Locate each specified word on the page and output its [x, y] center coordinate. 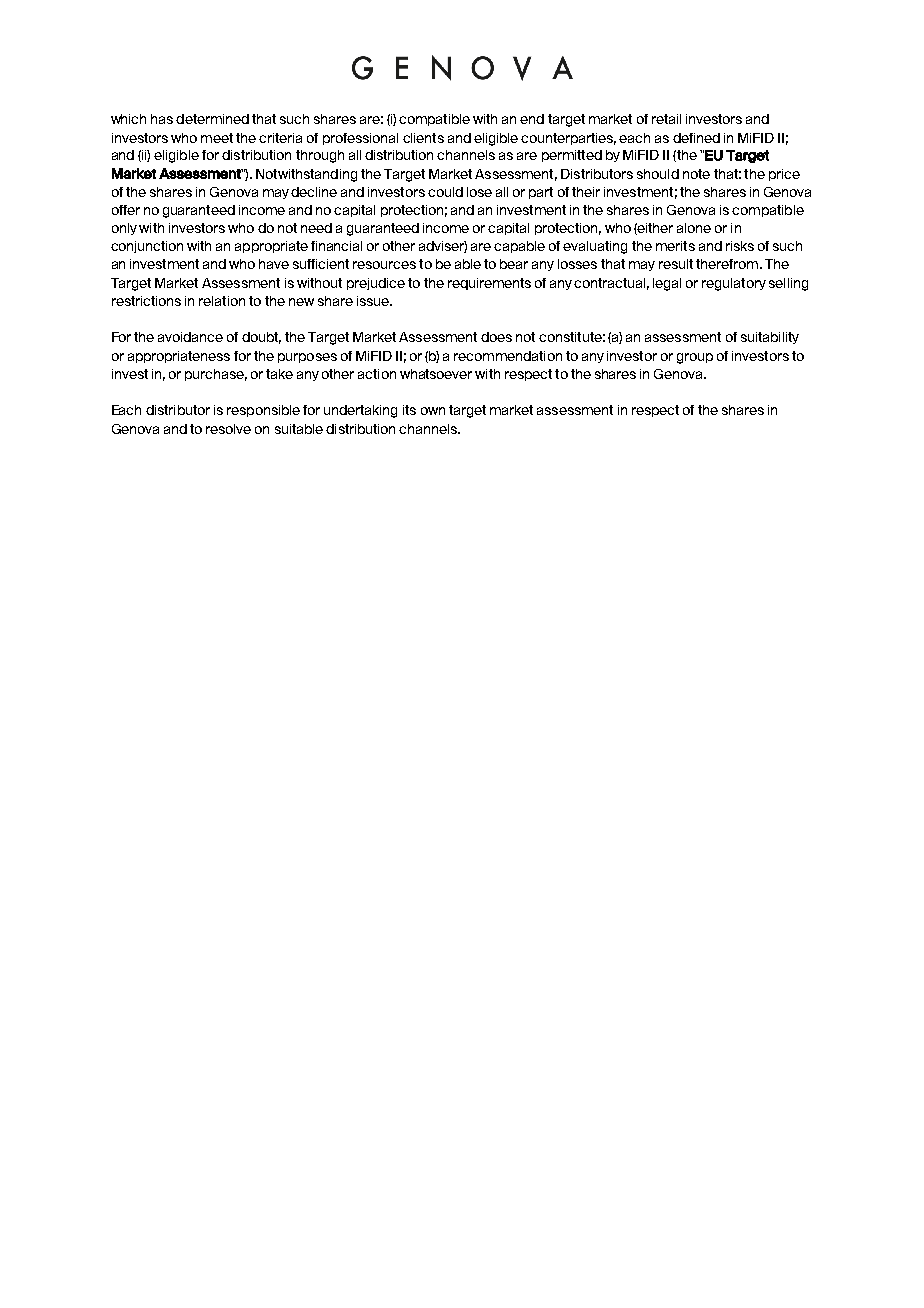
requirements [489, 284]
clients [423, 138]
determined [212, 119]
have [274, 264]
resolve [228, 429]
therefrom [728, 264]
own [433, 411]
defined [696, 138]
